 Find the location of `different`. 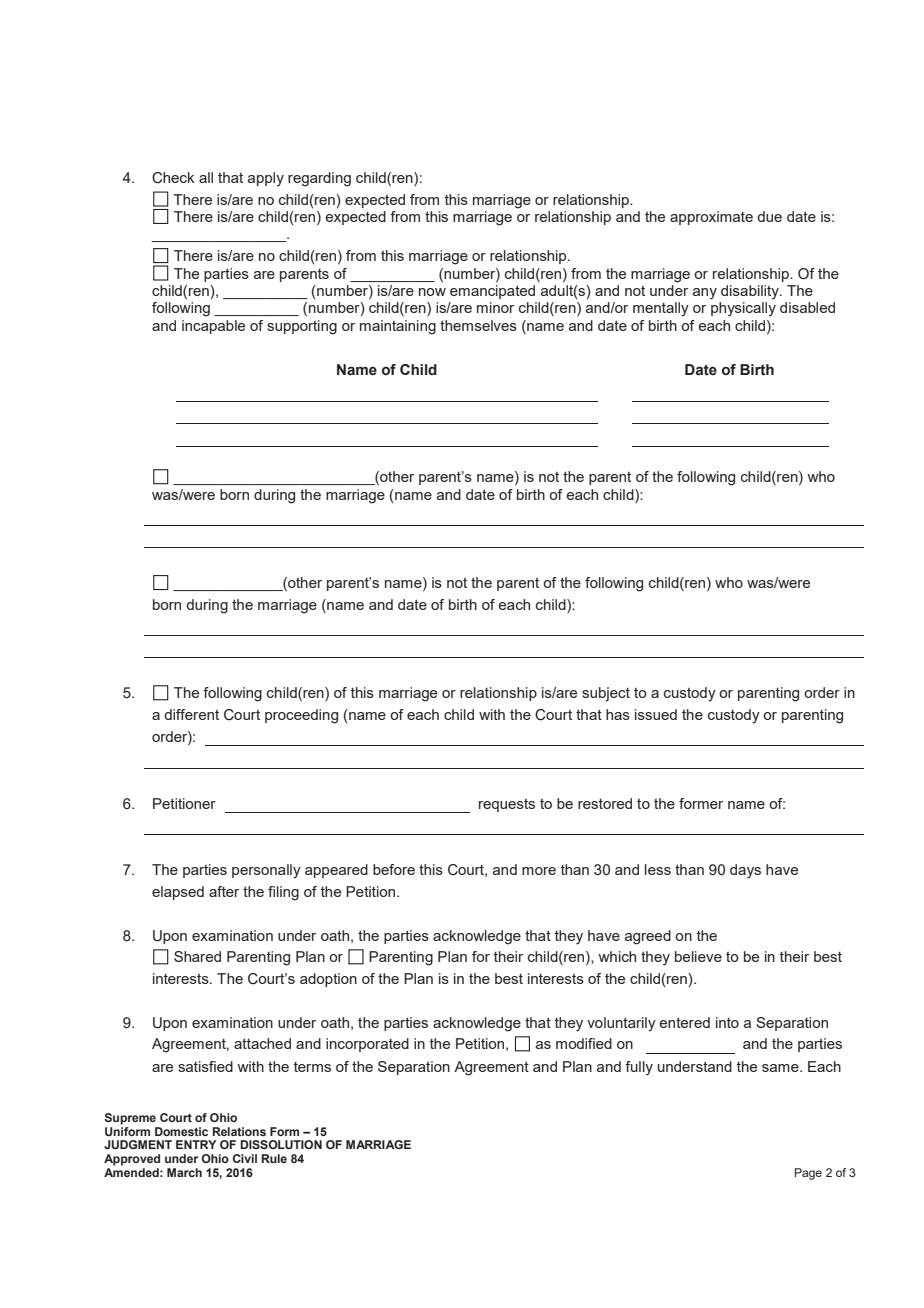

different is located at coordinates (191, 714).
